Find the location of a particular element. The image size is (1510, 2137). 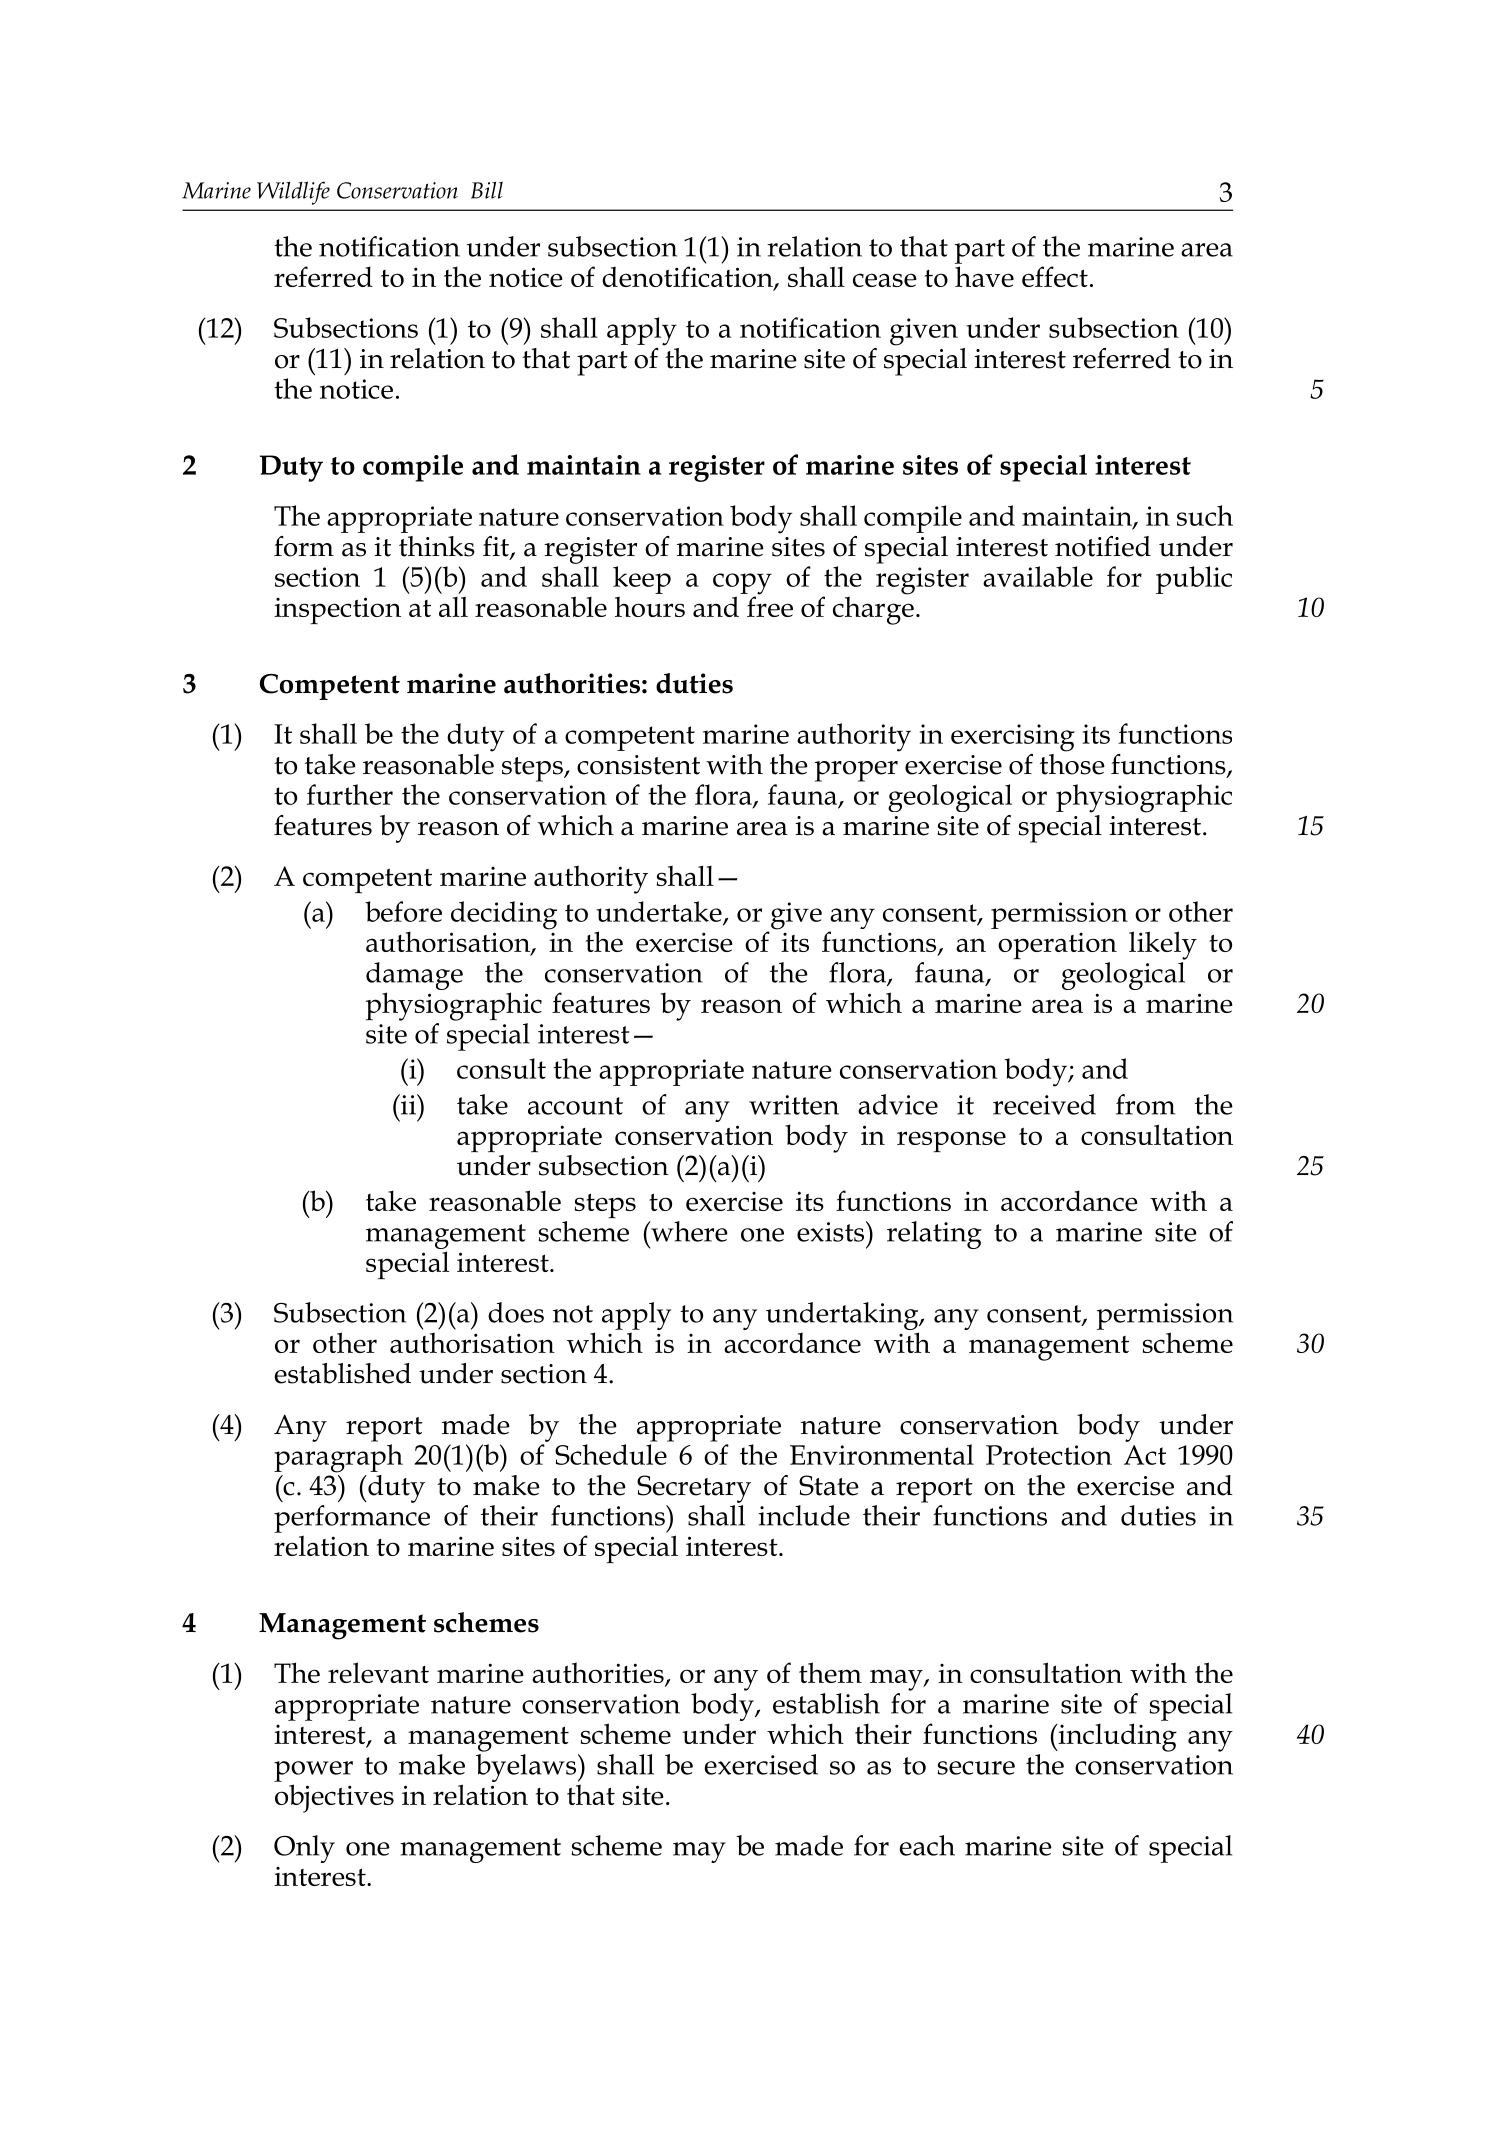

effect is located at coordinates (1055, 276).
